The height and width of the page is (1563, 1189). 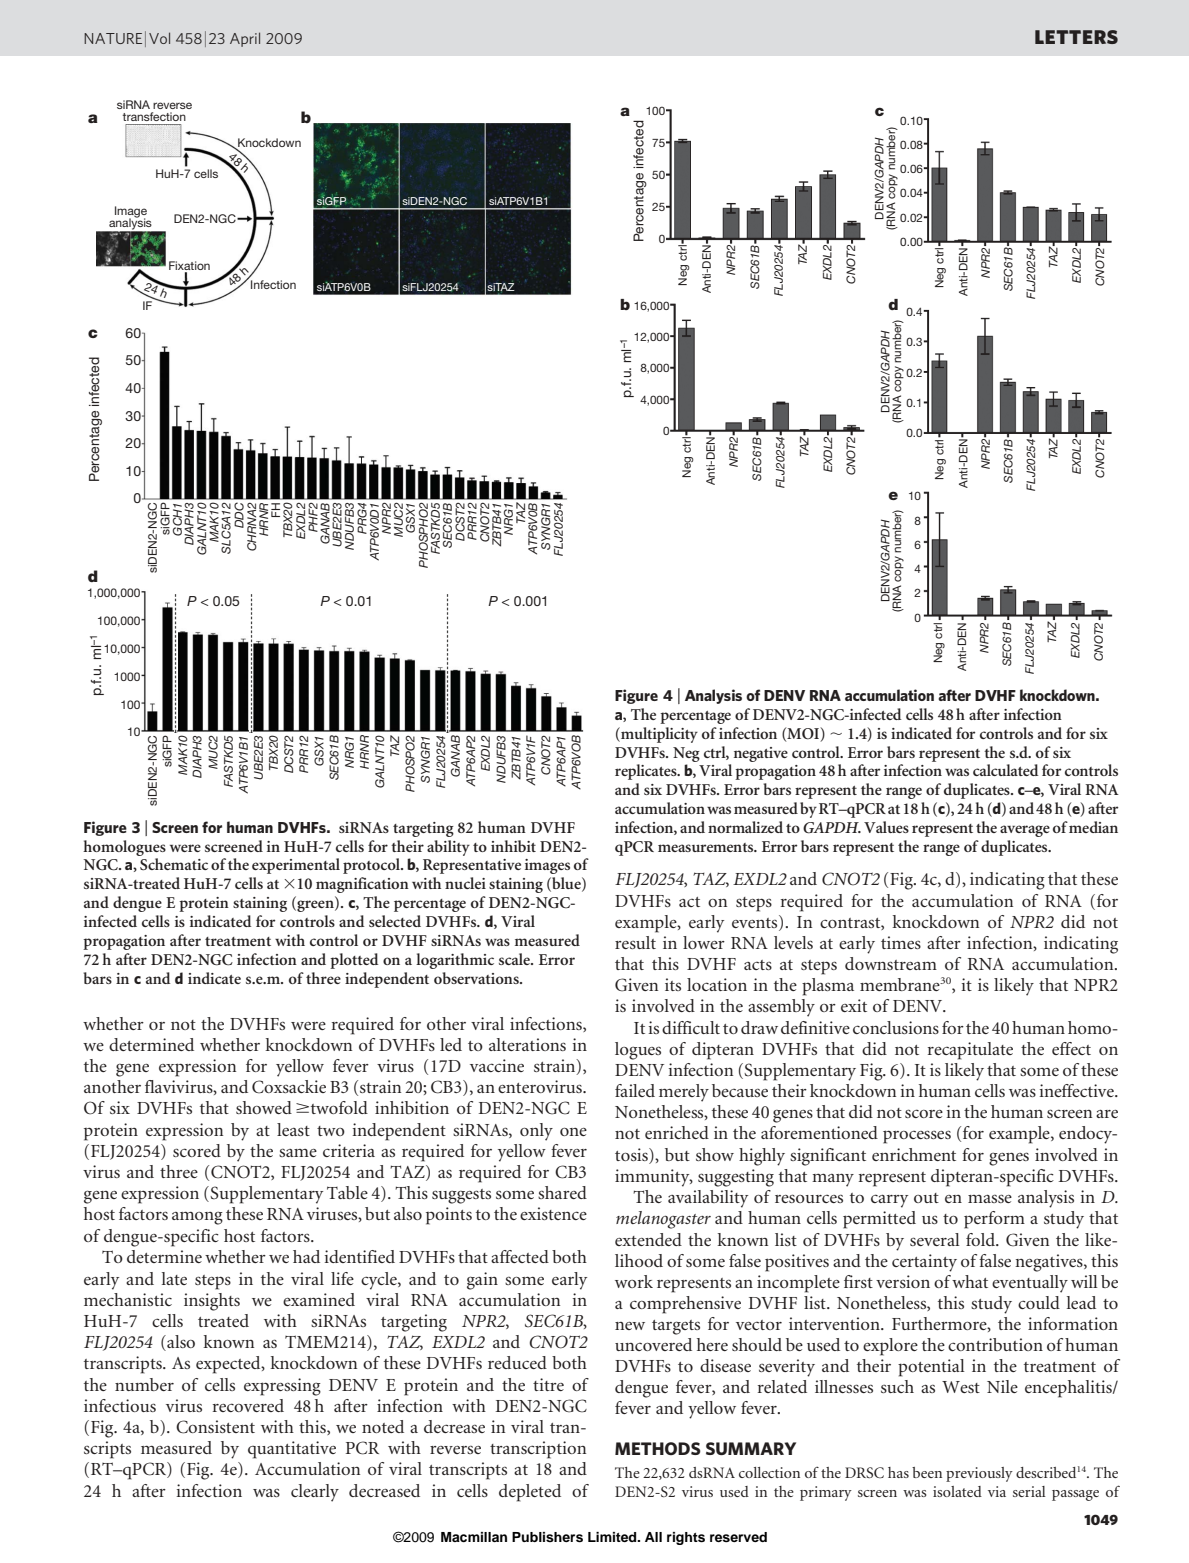 What do you see at coordinates (647, 772) in the page?
I see `replicates` at bounding box center [647, 772].
